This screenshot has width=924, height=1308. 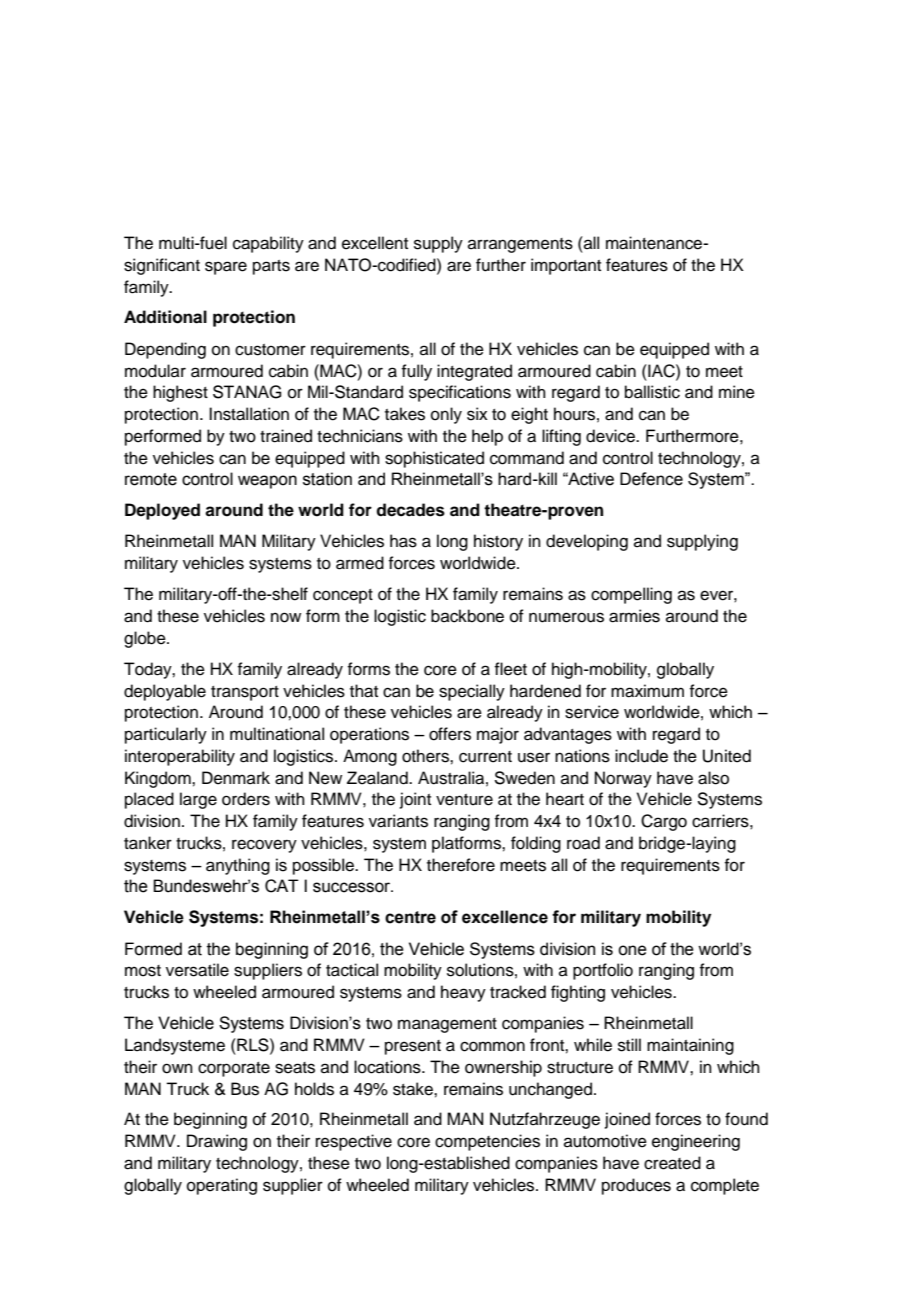 I want to click on important, so click(x=566, y=266).
